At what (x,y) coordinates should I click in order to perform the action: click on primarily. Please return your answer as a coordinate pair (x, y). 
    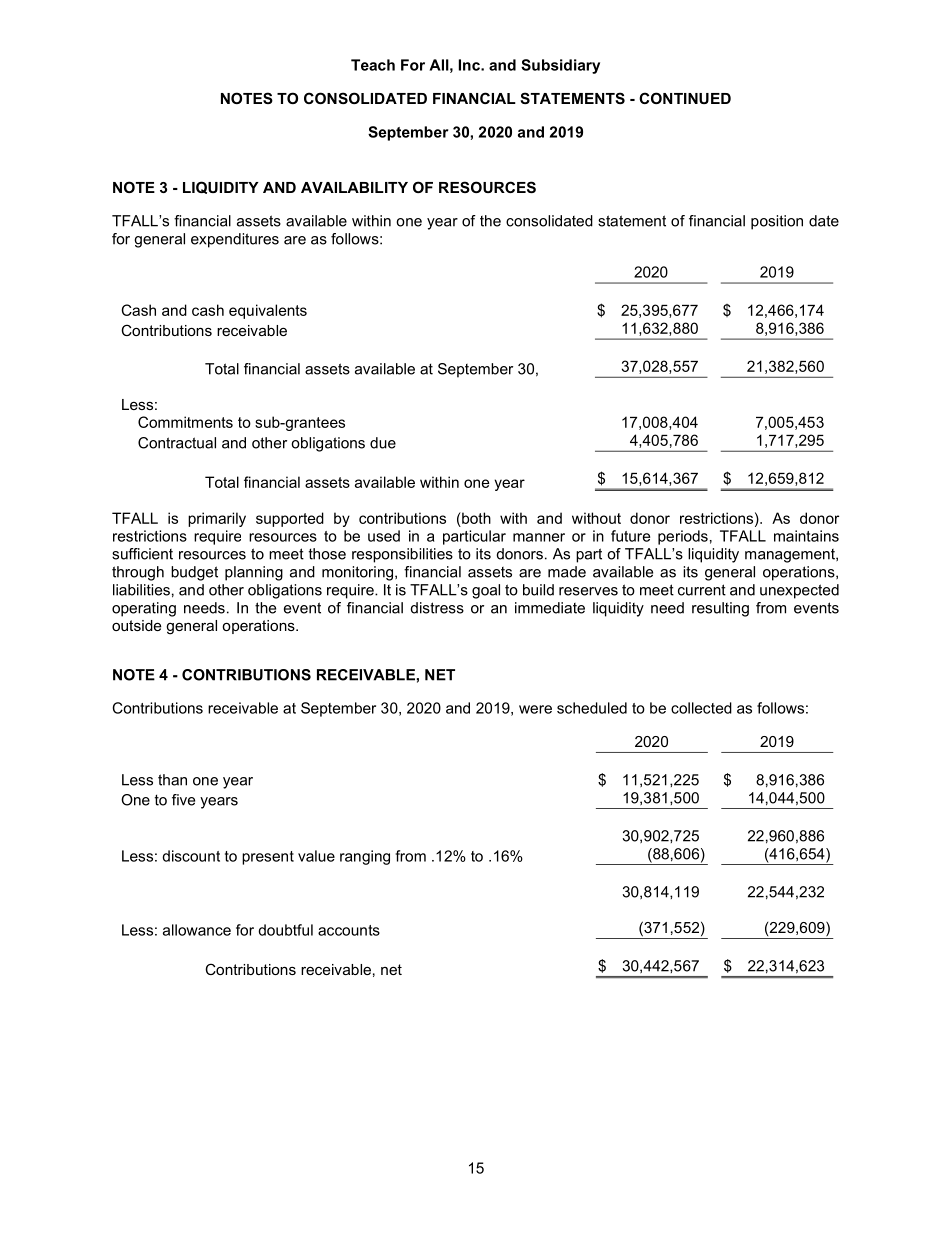
    Looking at the image, I should click on (217, 519).
